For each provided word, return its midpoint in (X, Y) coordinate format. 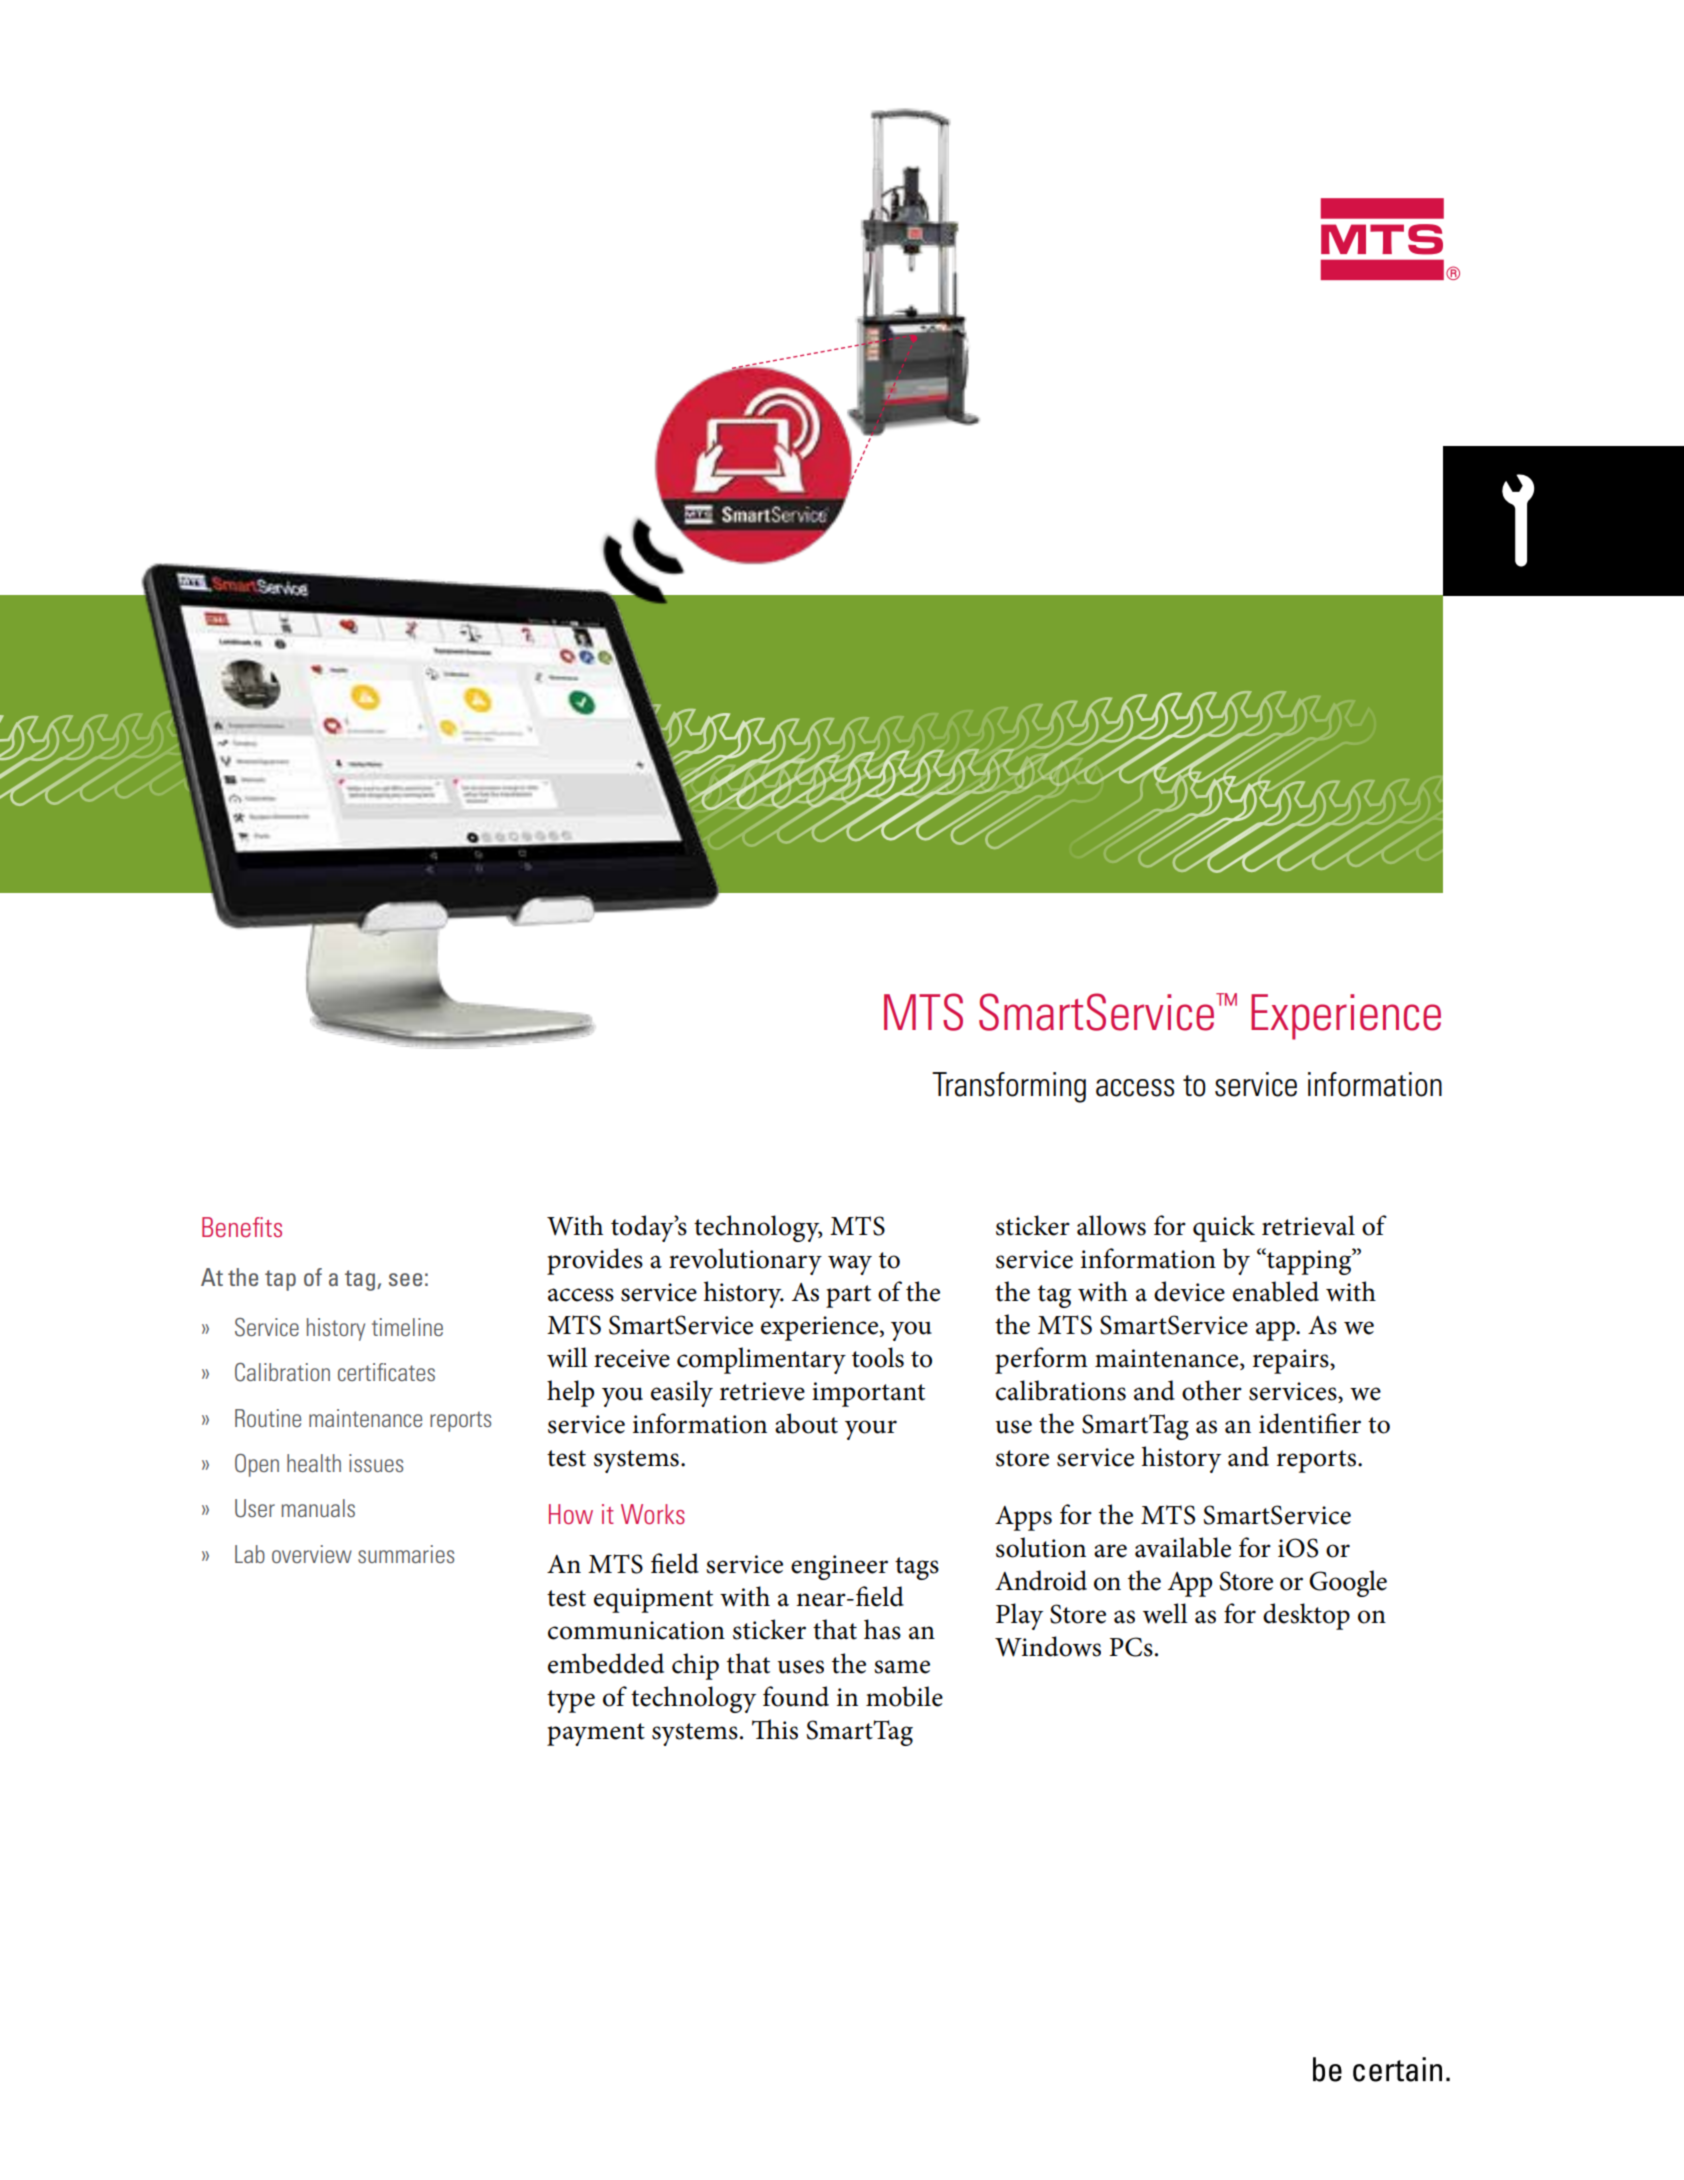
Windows (1048, 1646)
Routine (268, 1418)
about (806, 1423)
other (1212, 1390)
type (571, 1701)
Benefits (242, 1227)
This (775, 1729)
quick (1224, 1228)
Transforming (1009, 1087)
